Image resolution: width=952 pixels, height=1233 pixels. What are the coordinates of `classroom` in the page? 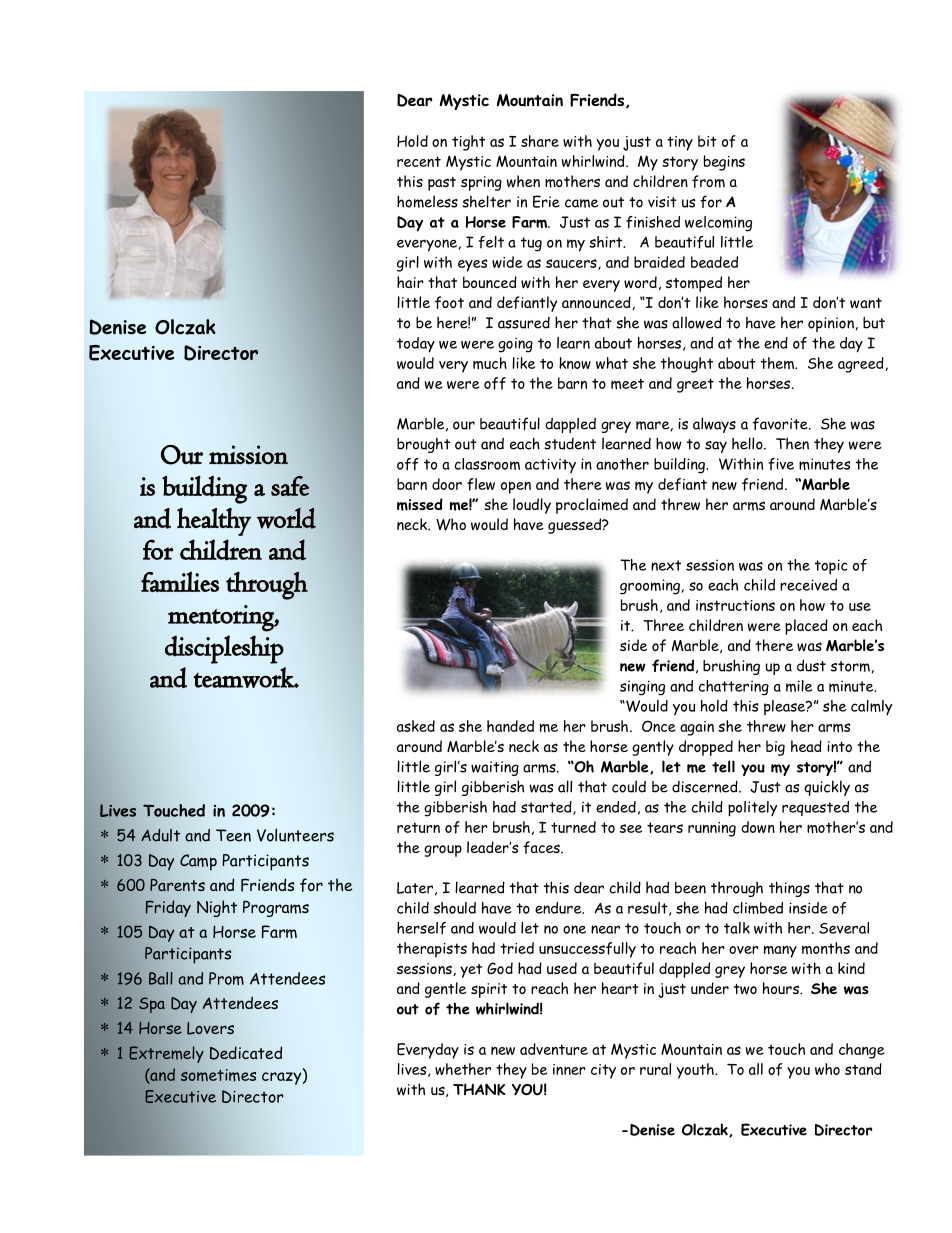 It's located at (487, 464).
